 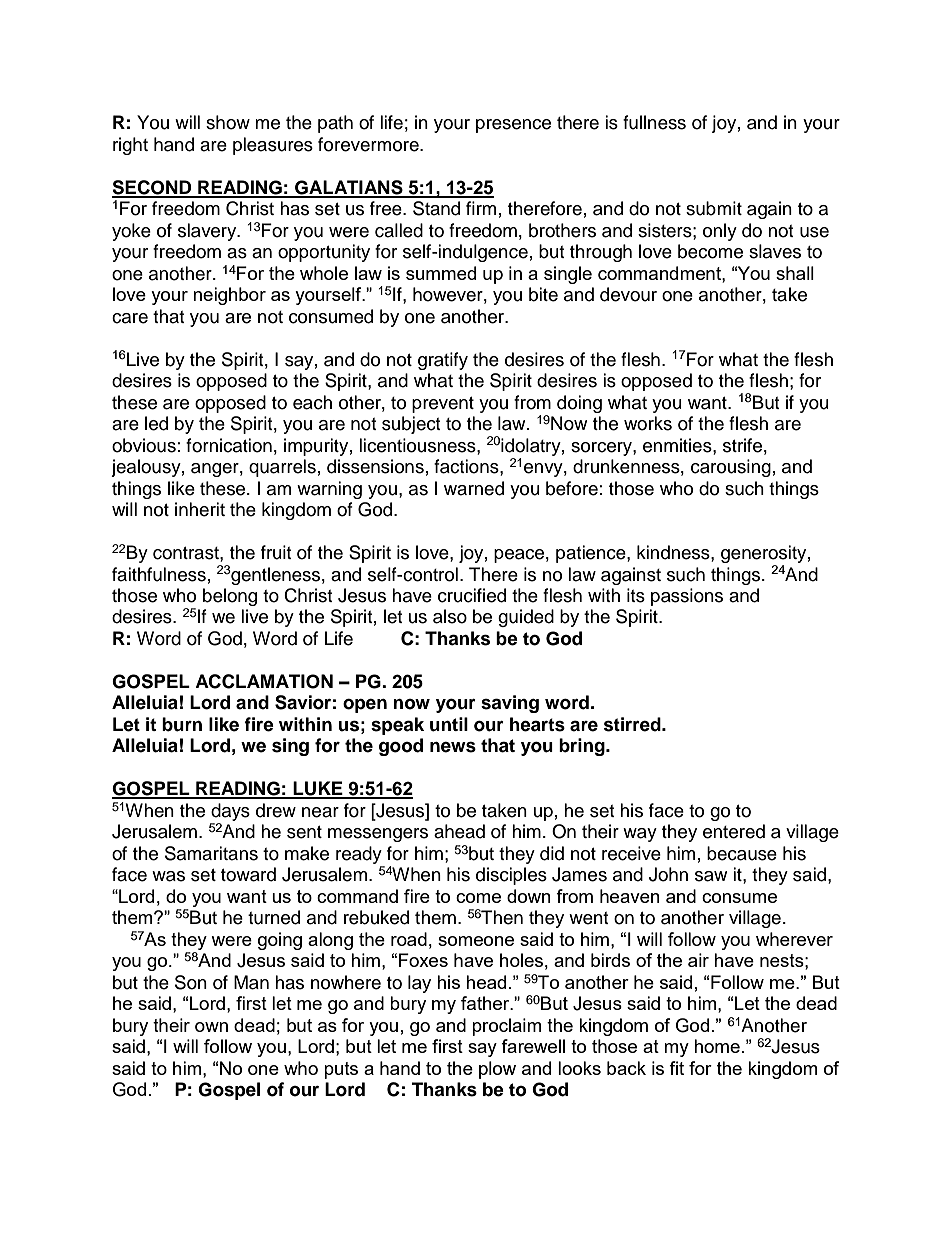 What do you see at coordinates (687, 597) in the image?
I see `passions` at bounding box center [687, 597].
